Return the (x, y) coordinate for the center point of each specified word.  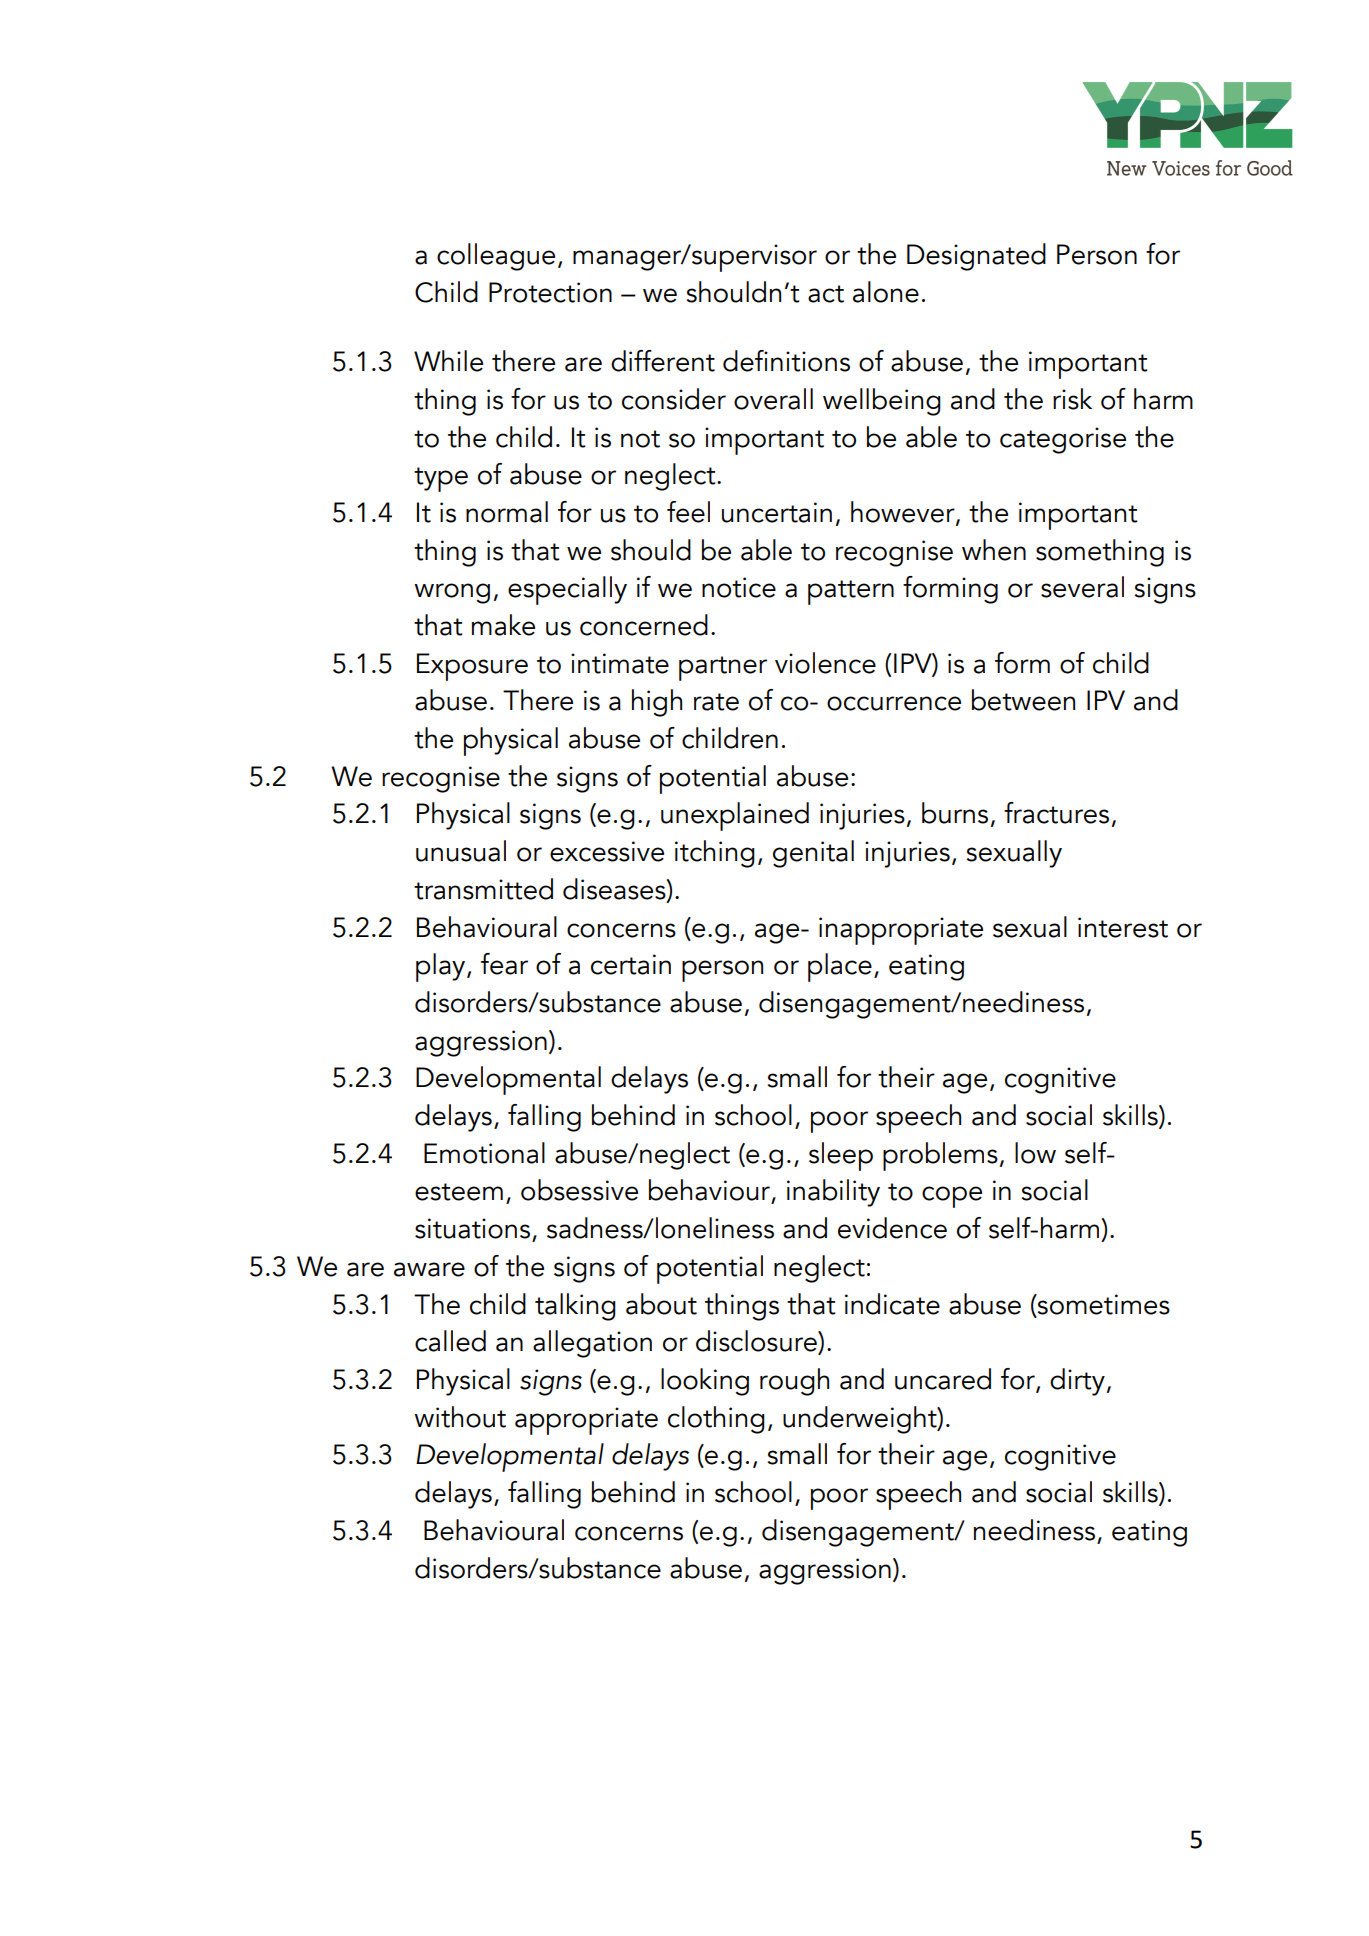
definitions (786, 361)
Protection (550, 292)
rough (794, 1382)
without (460, 1417)
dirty (1077, 1382)
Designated (976, 257)
